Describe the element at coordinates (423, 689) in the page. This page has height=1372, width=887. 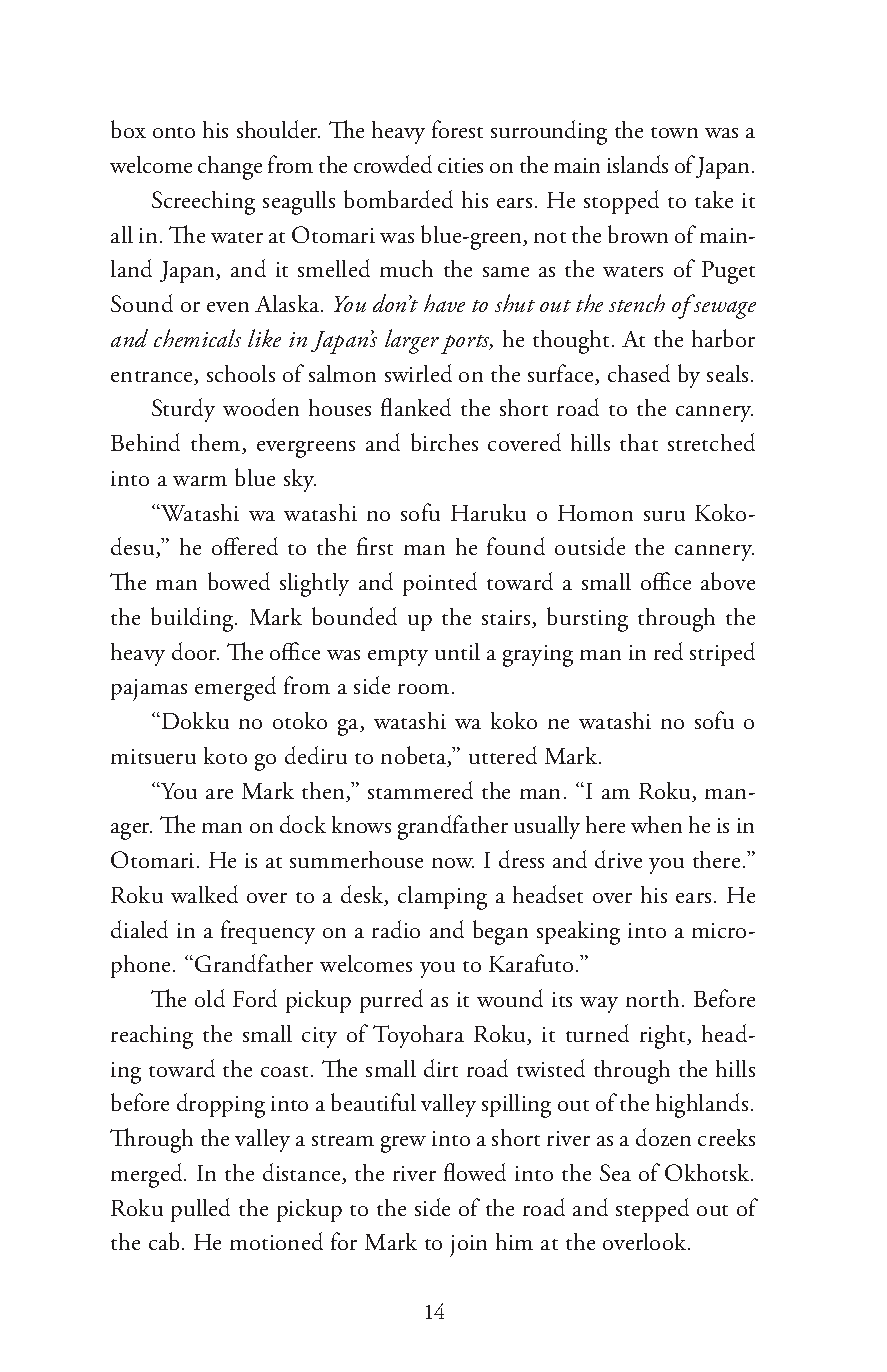
I see `room` at that location.
